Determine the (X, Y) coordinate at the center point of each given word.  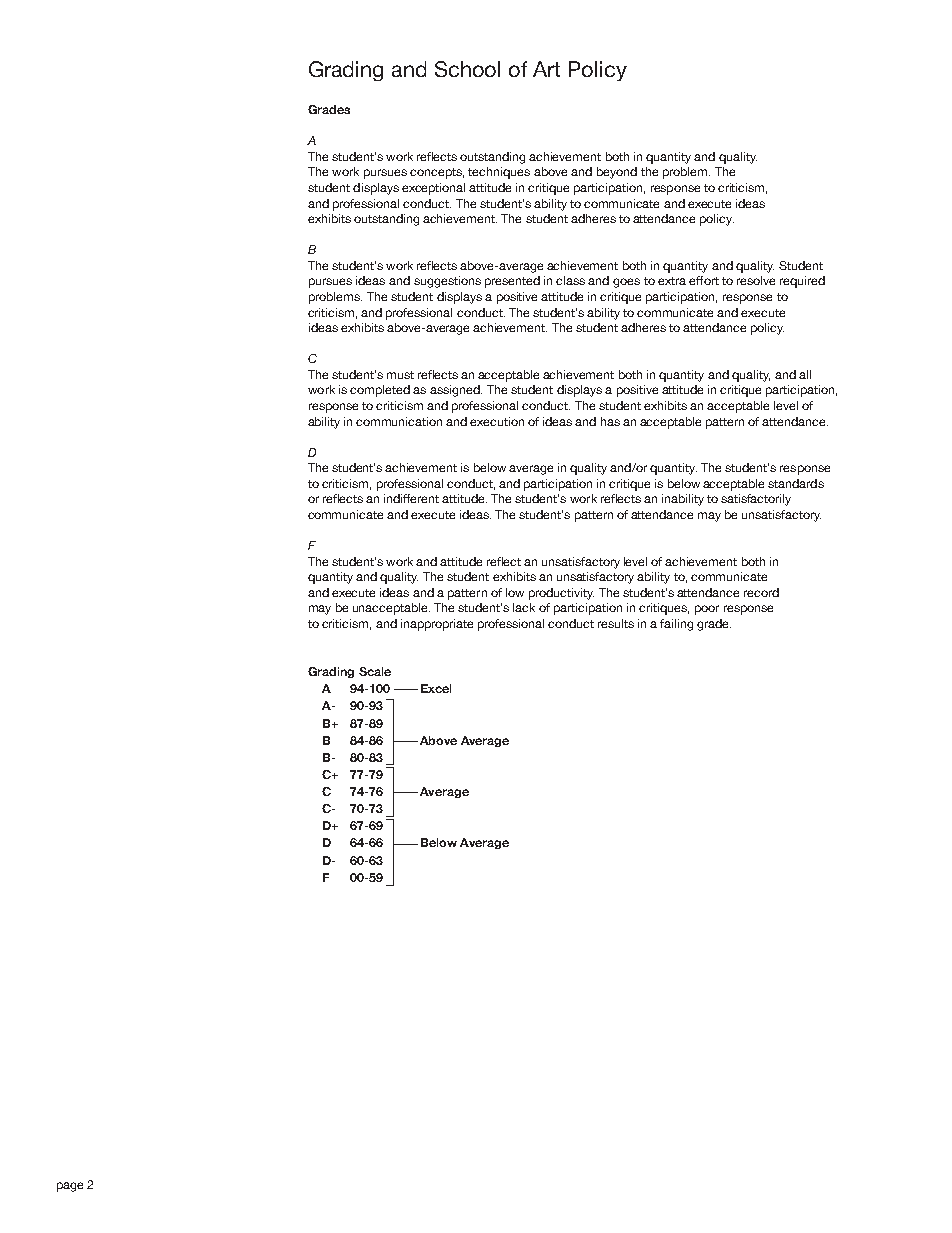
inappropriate (437, 625)
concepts (437, 173)
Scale (375, 671)
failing (676, 625)
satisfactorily (756, 500)
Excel (436, 688)
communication (399, 421)
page (70, 1187)
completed (380, 391)
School (467, 69)
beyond (617, 173)
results (616, 623)
